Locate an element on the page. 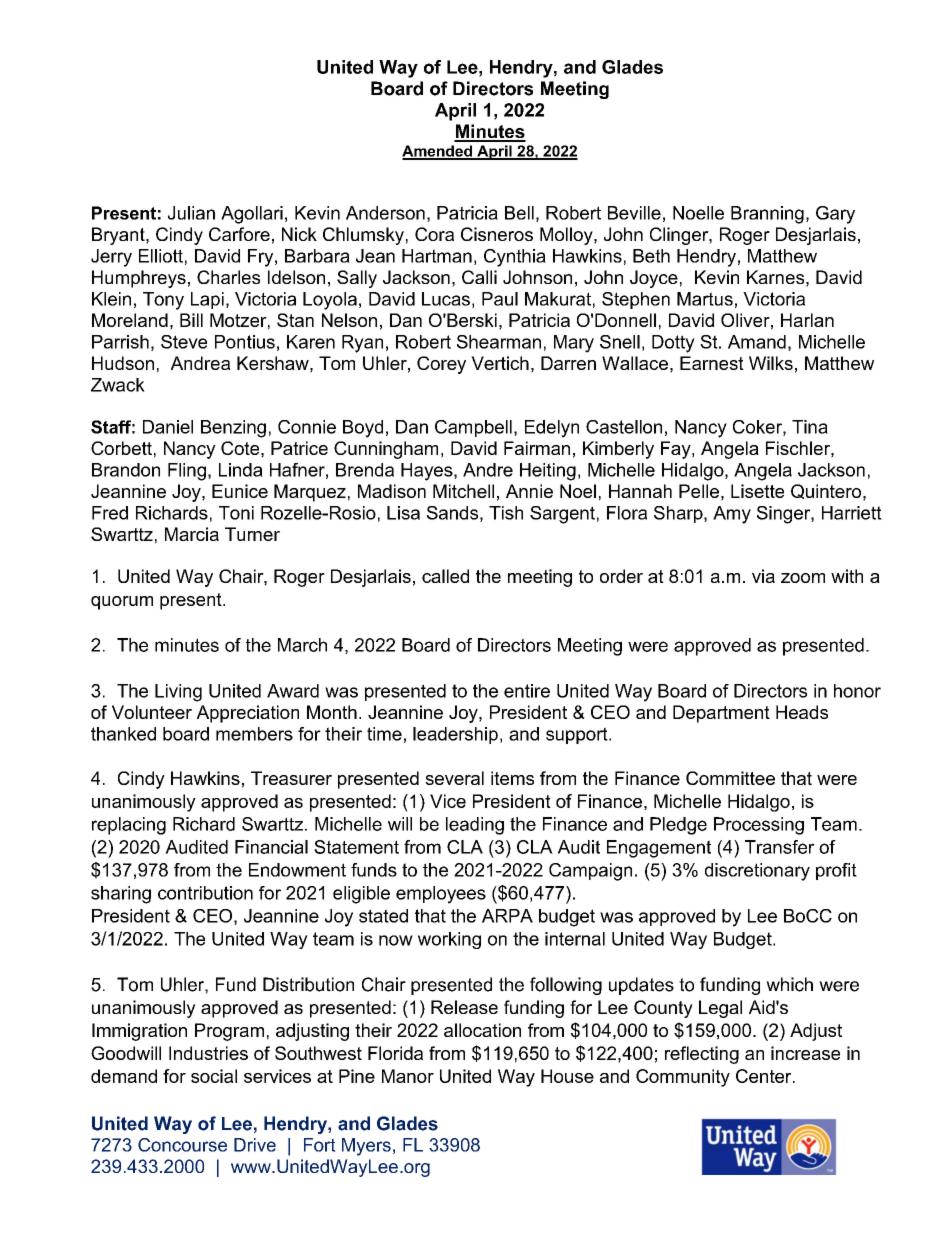  Elliott is located at coordinates (161, 256).
